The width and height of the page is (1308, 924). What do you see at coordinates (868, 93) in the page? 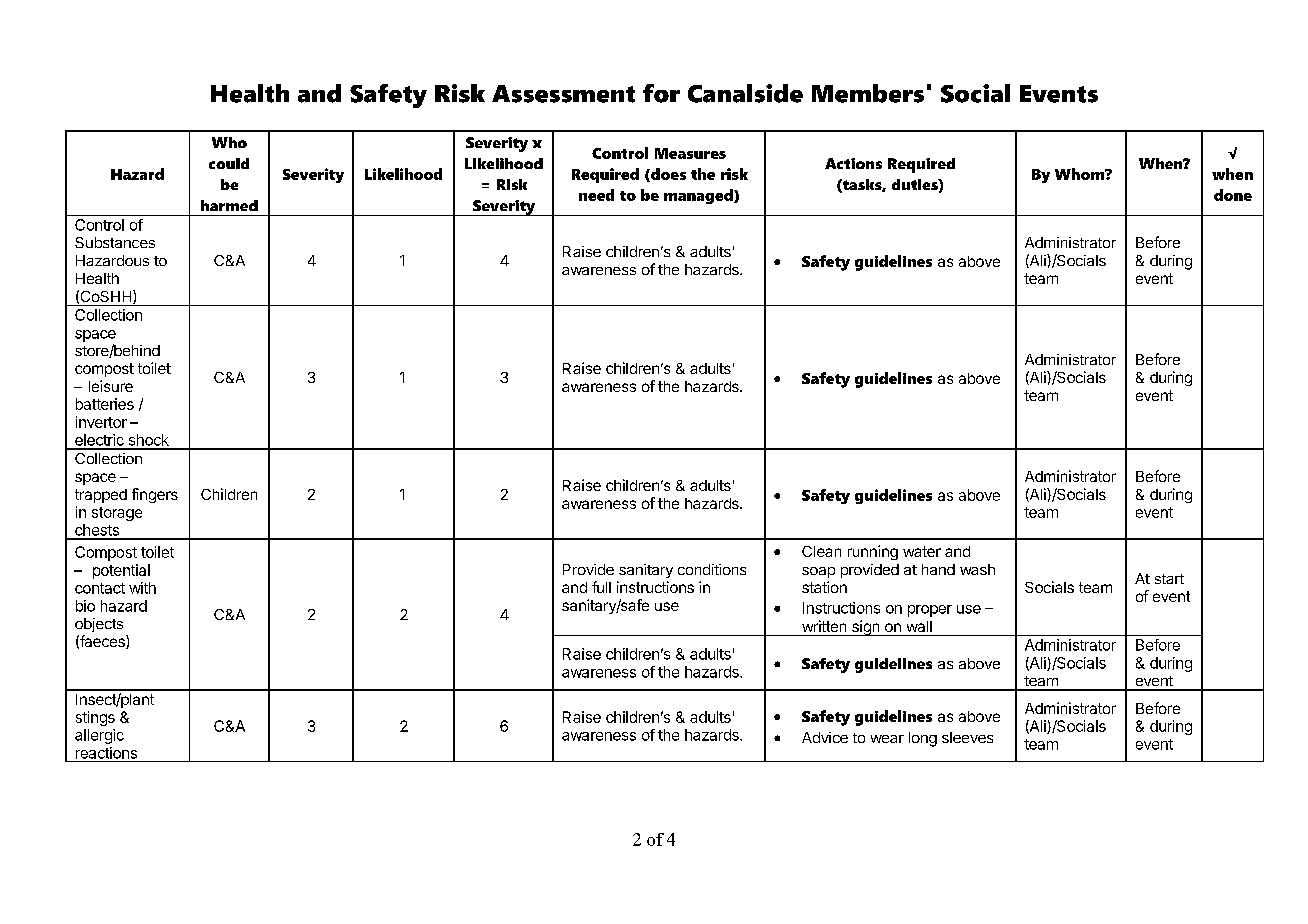
I see `Members` at bounding box center [868, 93].
